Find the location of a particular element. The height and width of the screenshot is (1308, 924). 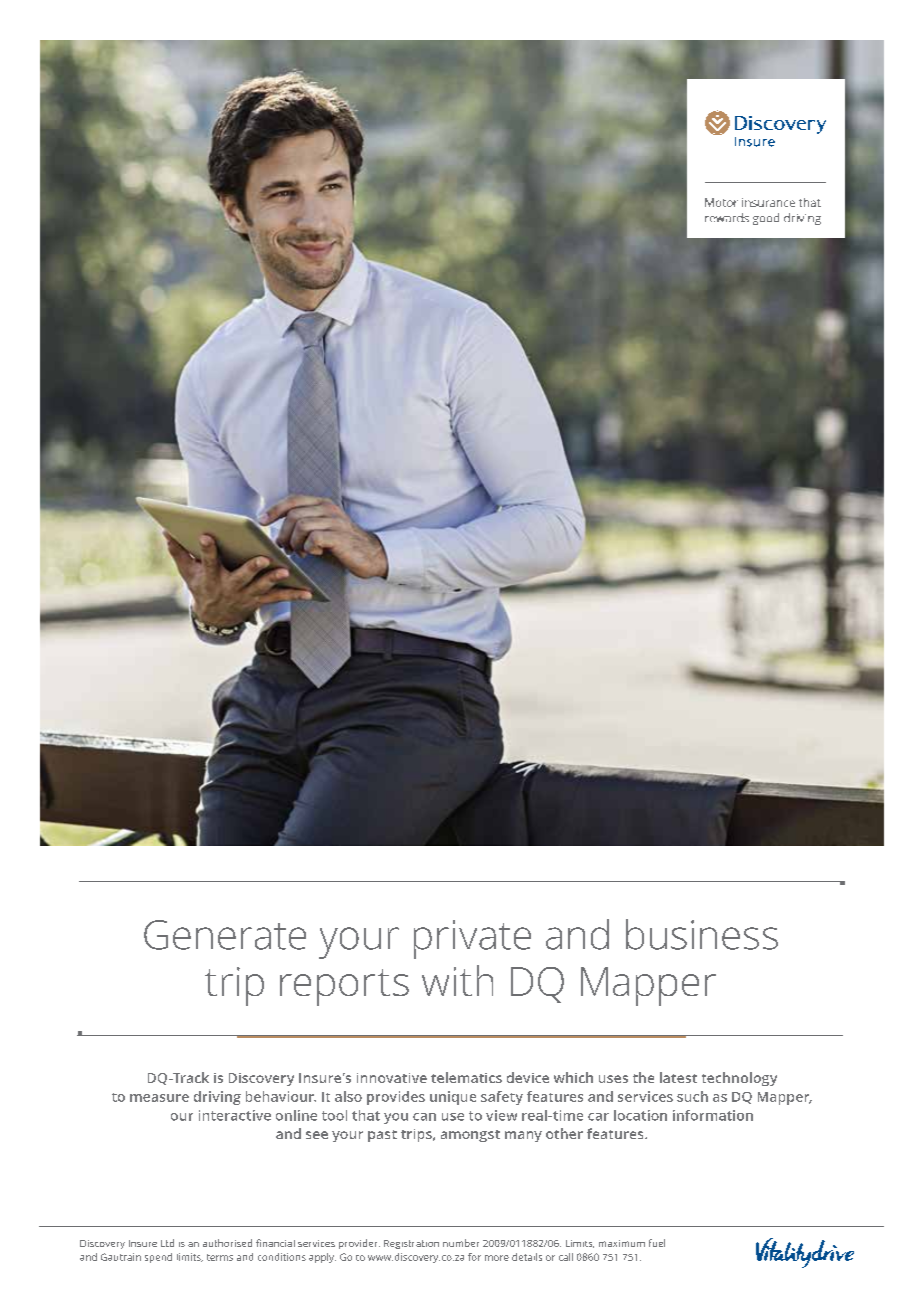

see is located at coordinates (317, 1135).
